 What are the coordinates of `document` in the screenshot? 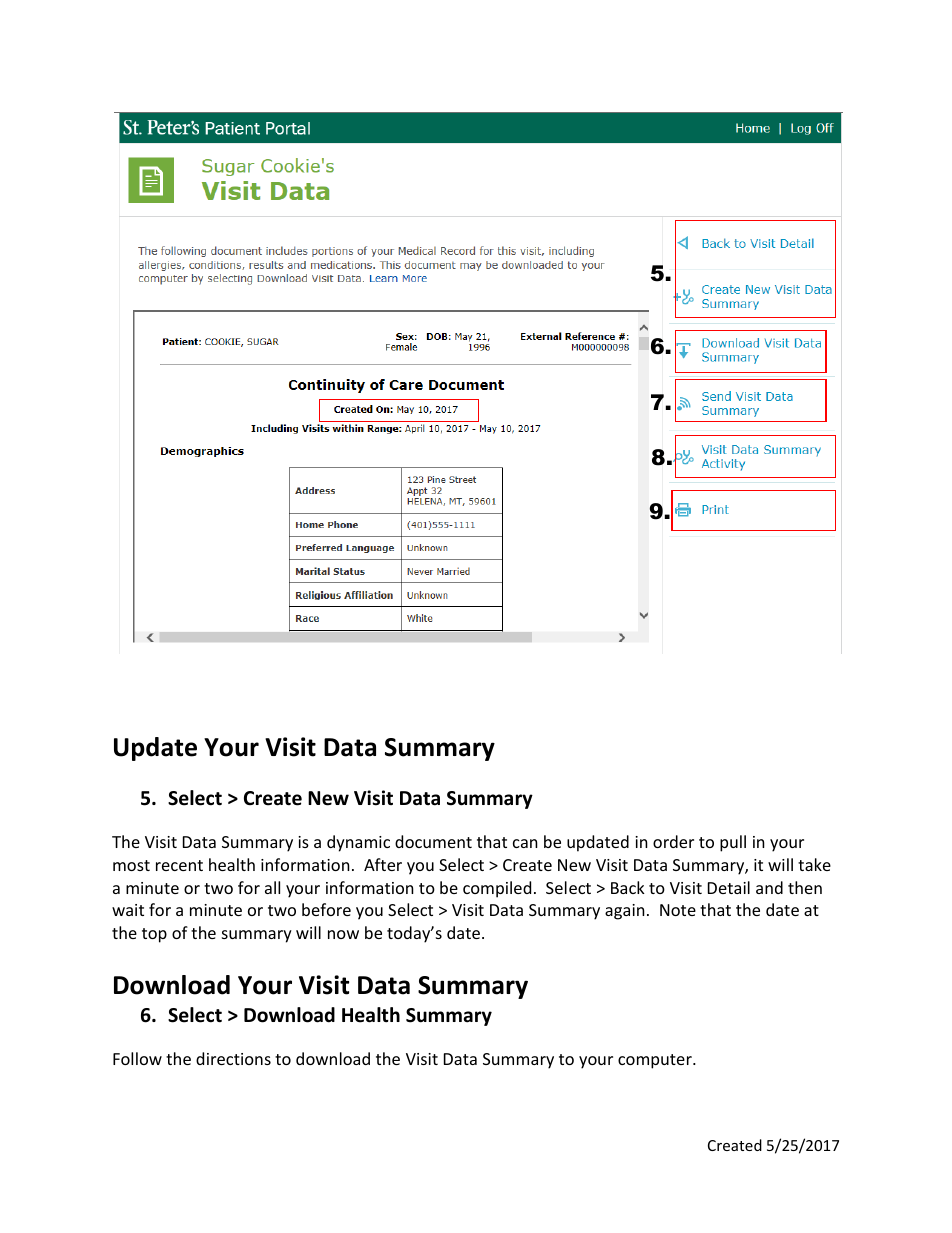 It's located at (433, 841).
